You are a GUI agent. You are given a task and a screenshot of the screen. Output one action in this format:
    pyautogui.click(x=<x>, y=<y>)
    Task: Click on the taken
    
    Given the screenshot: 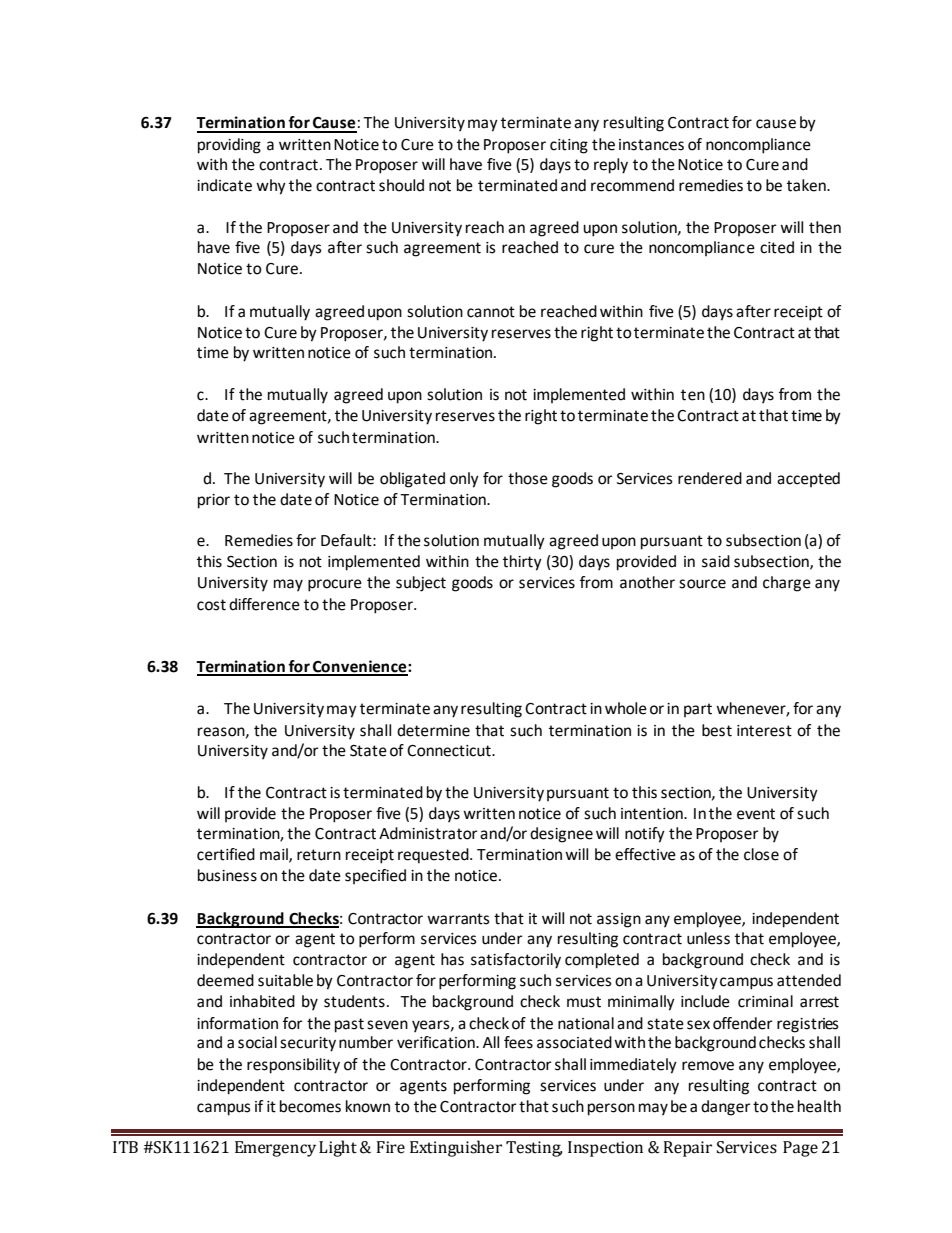 What is the action you would take?
    pyautogui.click(x=807, y=185)
